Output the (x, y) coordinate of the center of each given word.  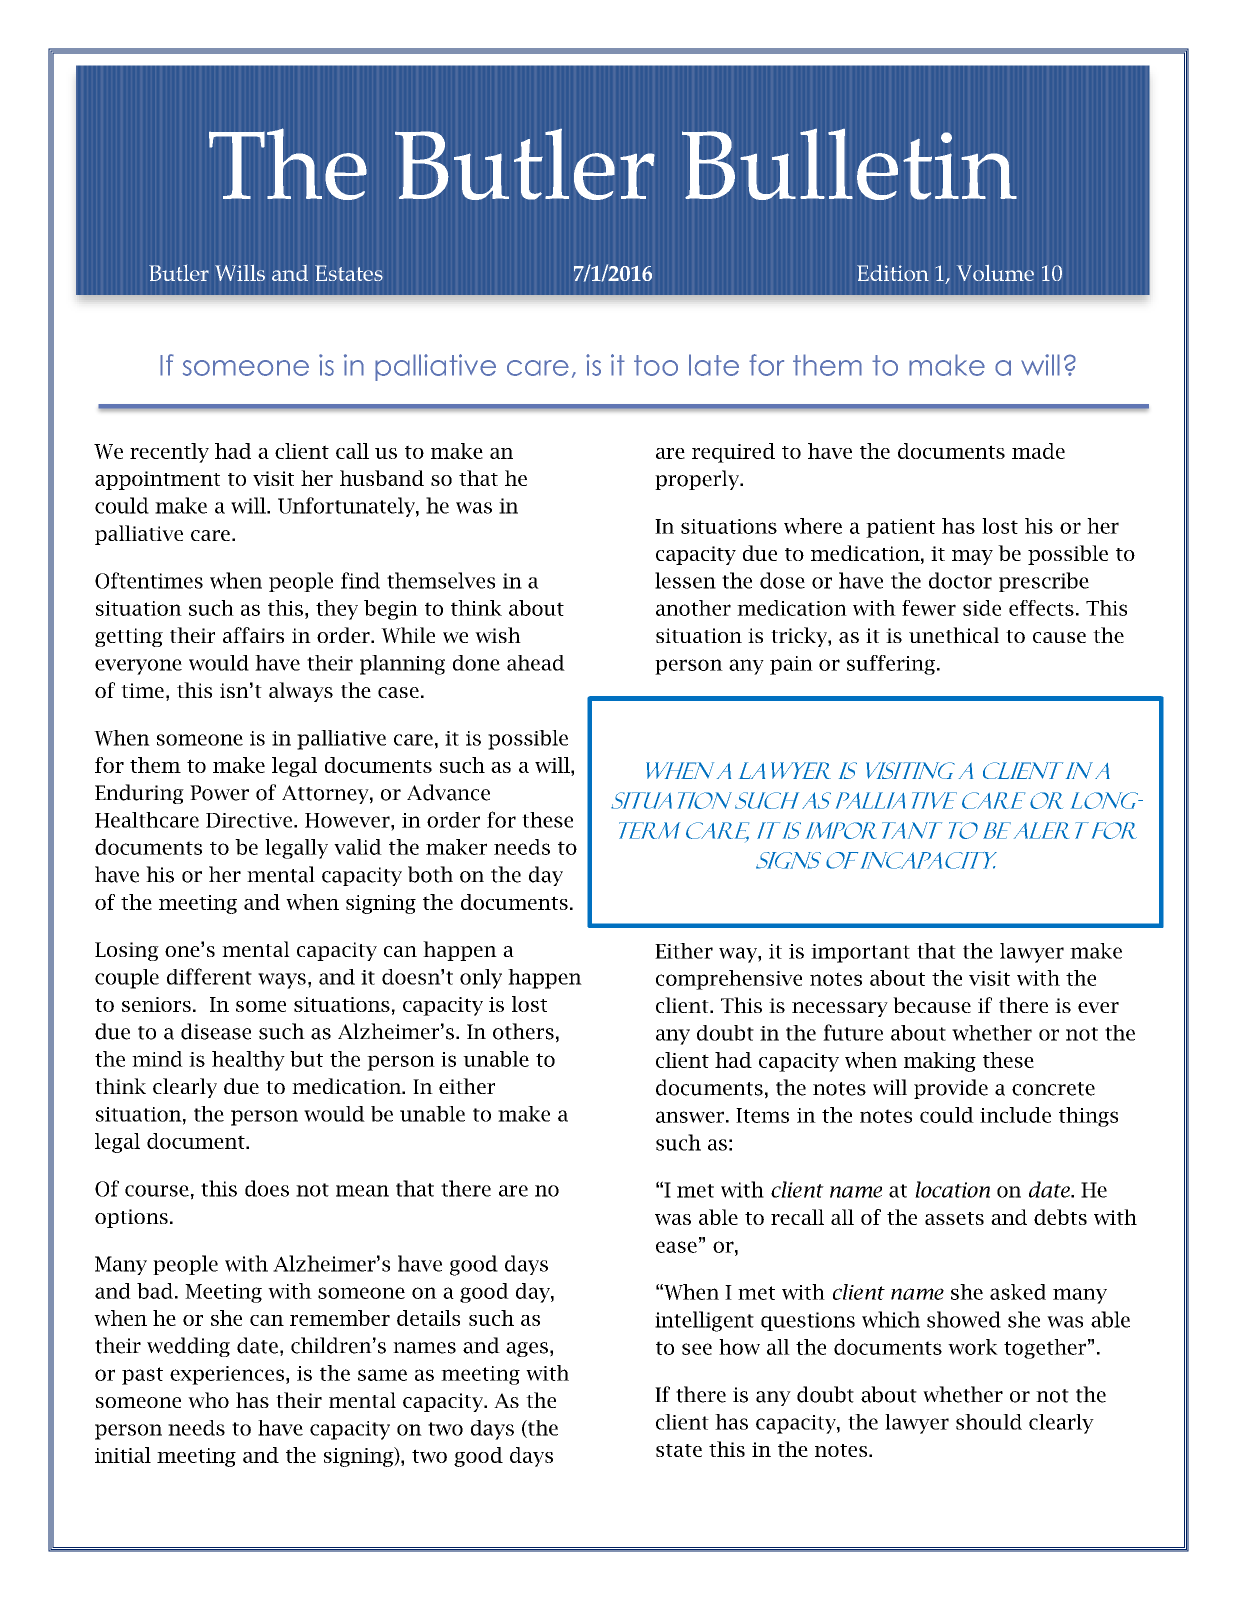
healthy (248, 1061)
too (656, 365)
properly (698, 480)
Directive (250, 820)
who (208, 1400)
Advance (448, 792)
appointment (157, 480)
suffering (892, 665)
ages (527, 1349)
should (989, 1422)
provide (951, 1089)
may (972, 557)
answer (690, 1117)
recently (169, 453)
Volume (995, 272)
